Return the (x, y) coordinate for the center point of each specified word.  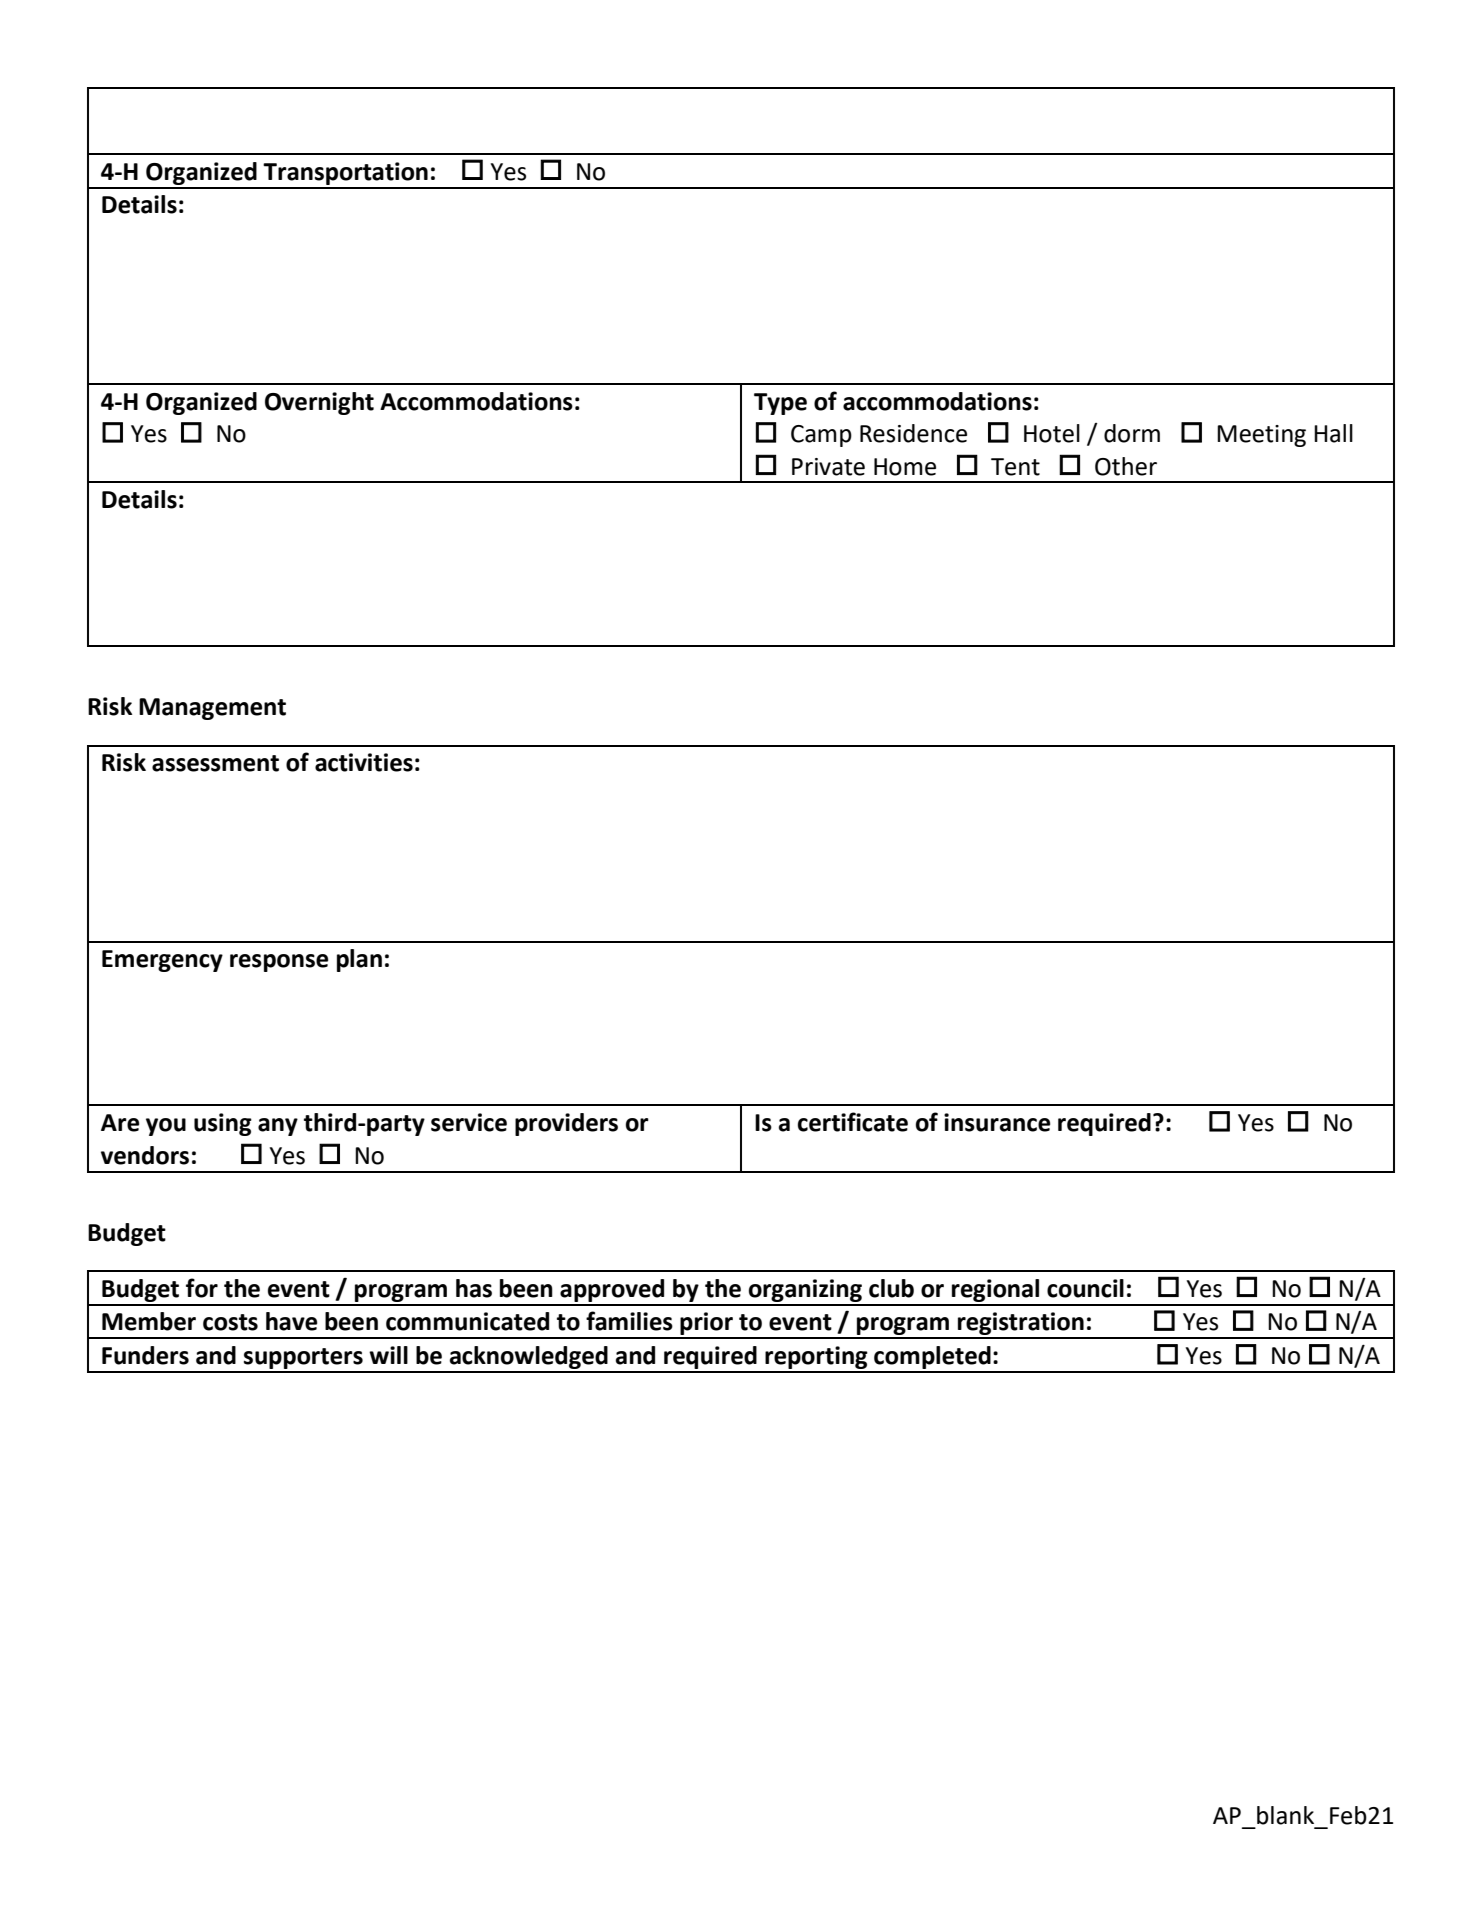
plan (359, 960)
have (291, 1321)
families (629, 1321)
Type (780, 404)
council (1085, 1288)
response (279, 963)
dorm (1132, 433)
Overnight (319, 403)
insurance (997, 1122)
